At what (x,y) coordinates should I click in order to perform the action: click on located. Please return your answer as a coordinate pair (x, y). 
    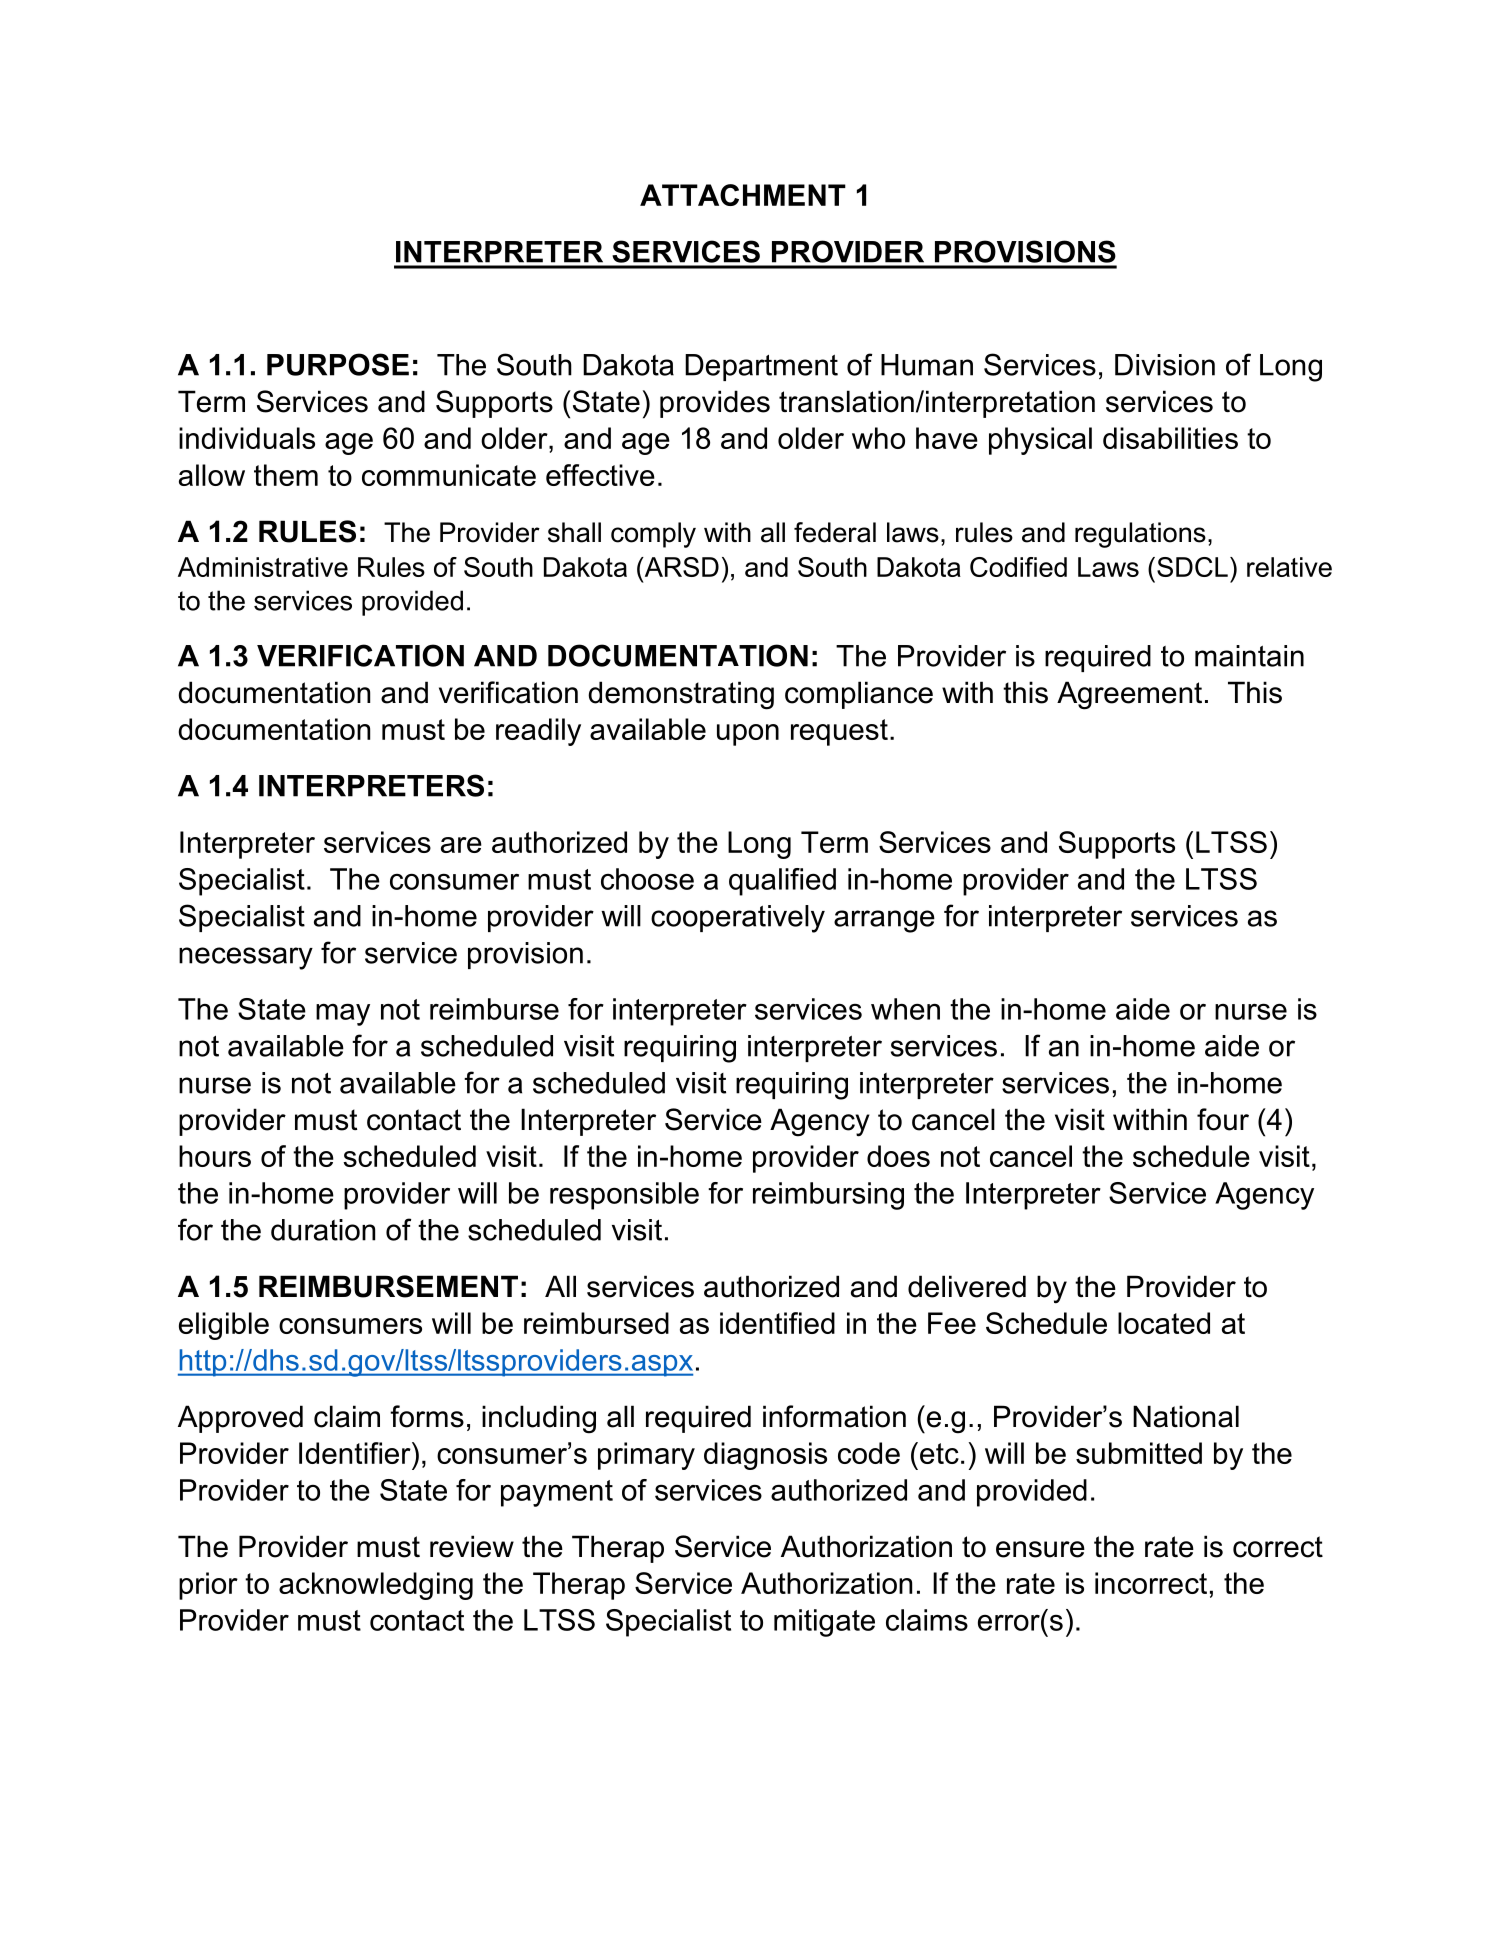
    Looking at the image, I should click on (1164, 1323).
